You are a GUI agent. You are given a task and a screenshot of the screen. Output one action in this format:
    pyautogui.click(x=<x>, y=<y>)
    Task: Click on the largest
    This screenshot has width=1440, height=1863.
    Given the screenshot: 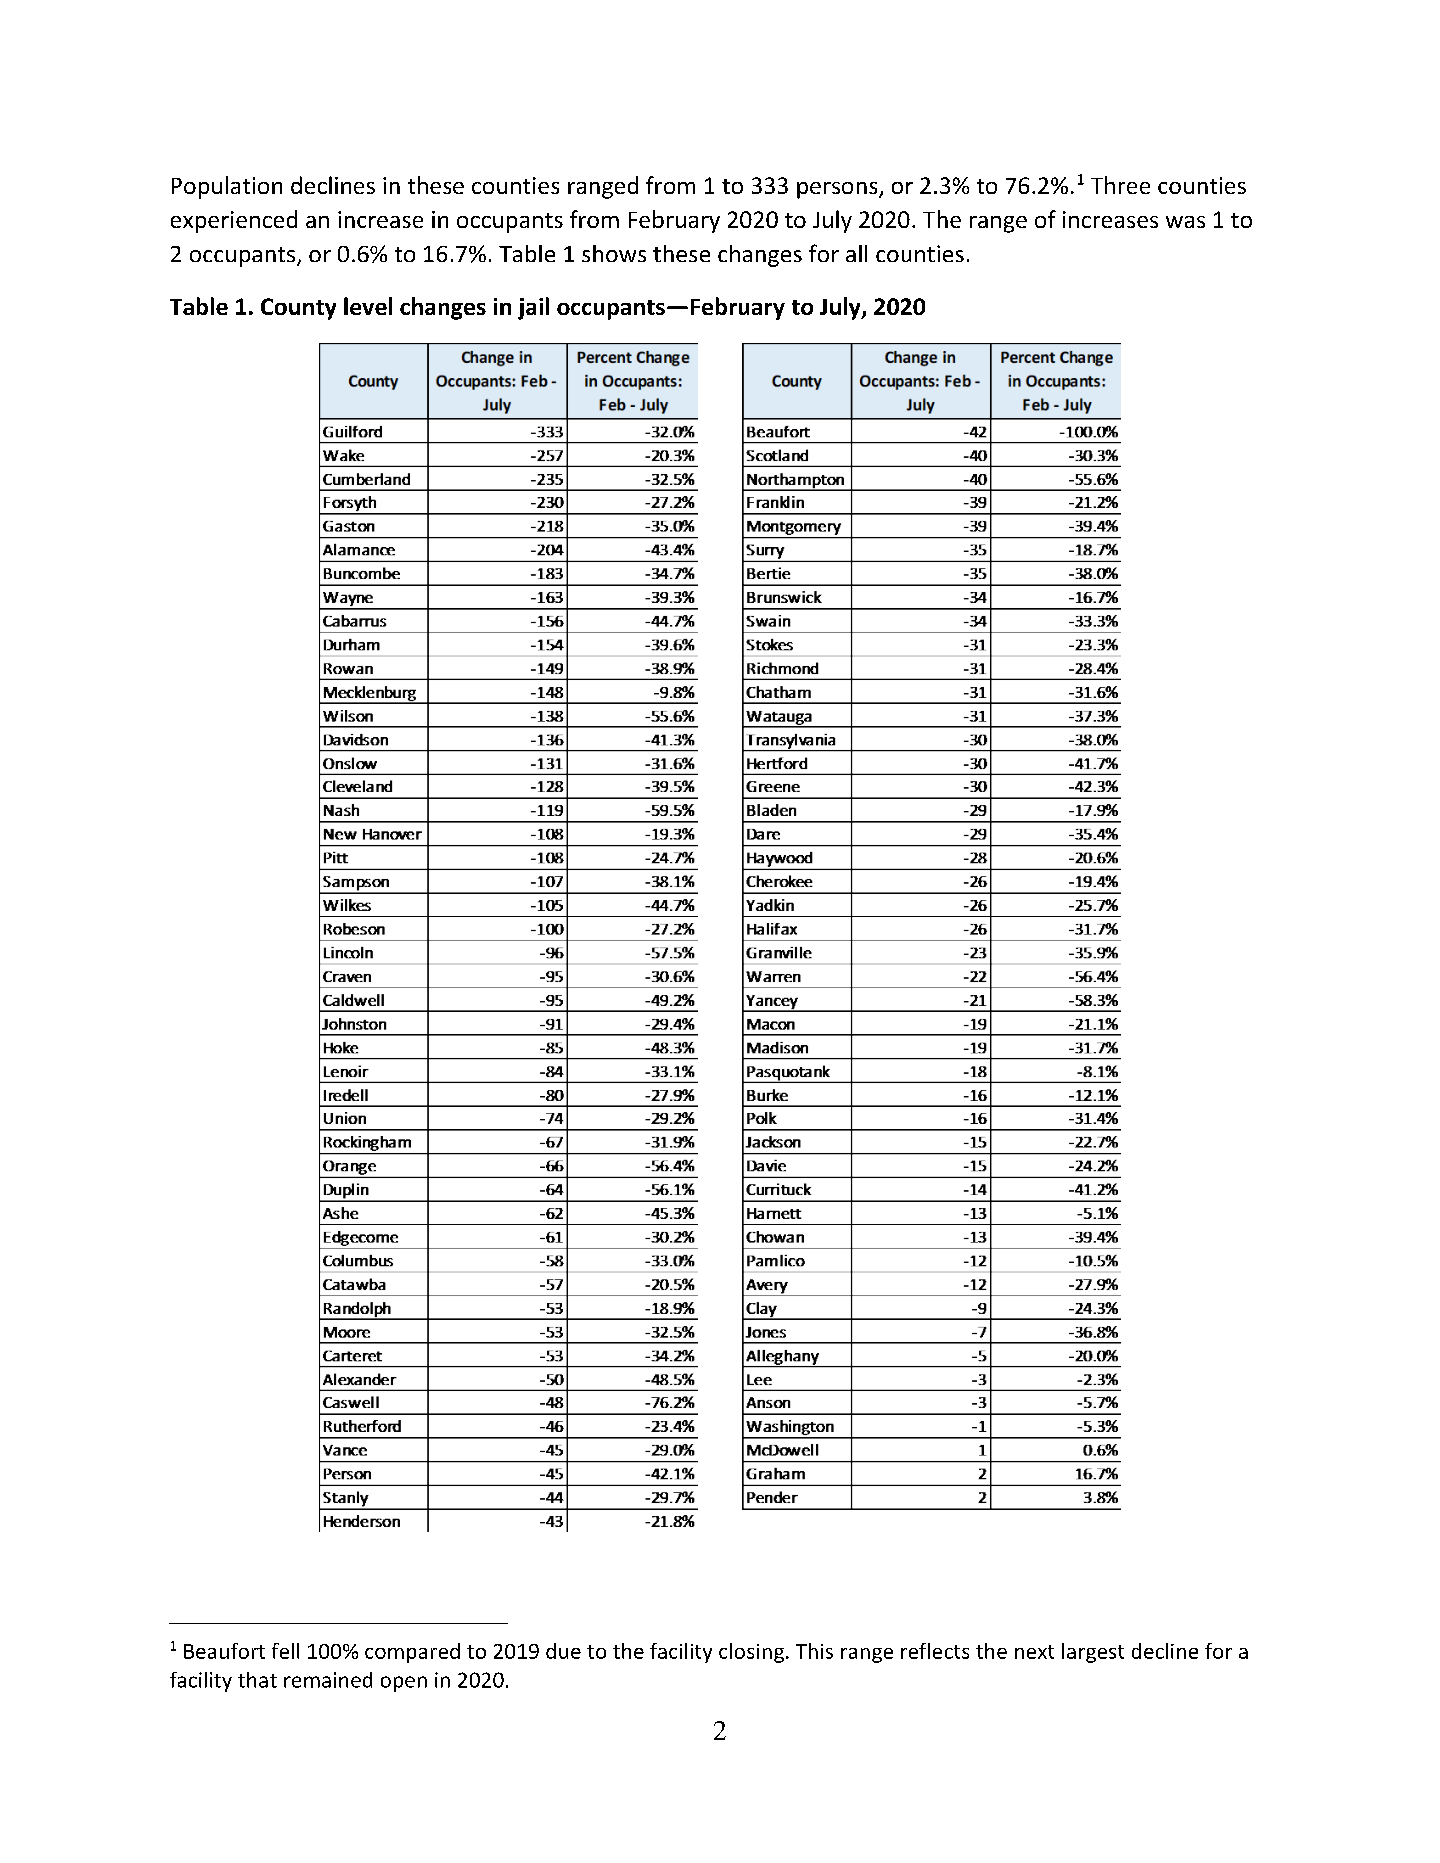 What is the action you would take?
    pyautogui.click(x=1093, y=1653)
